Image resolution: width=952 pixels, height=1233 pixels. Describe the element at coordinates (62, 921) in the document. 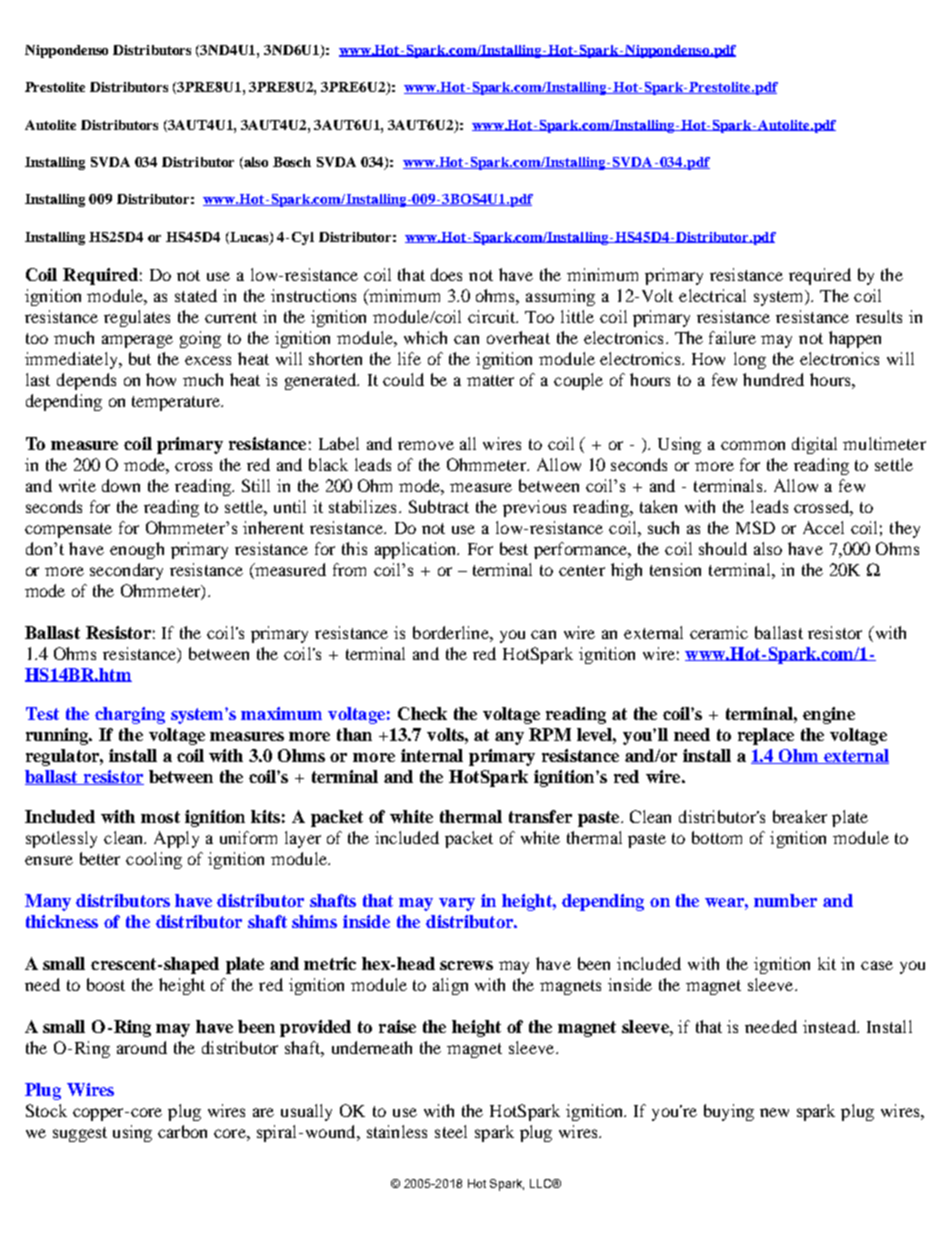

I see `thickness` at that location.
